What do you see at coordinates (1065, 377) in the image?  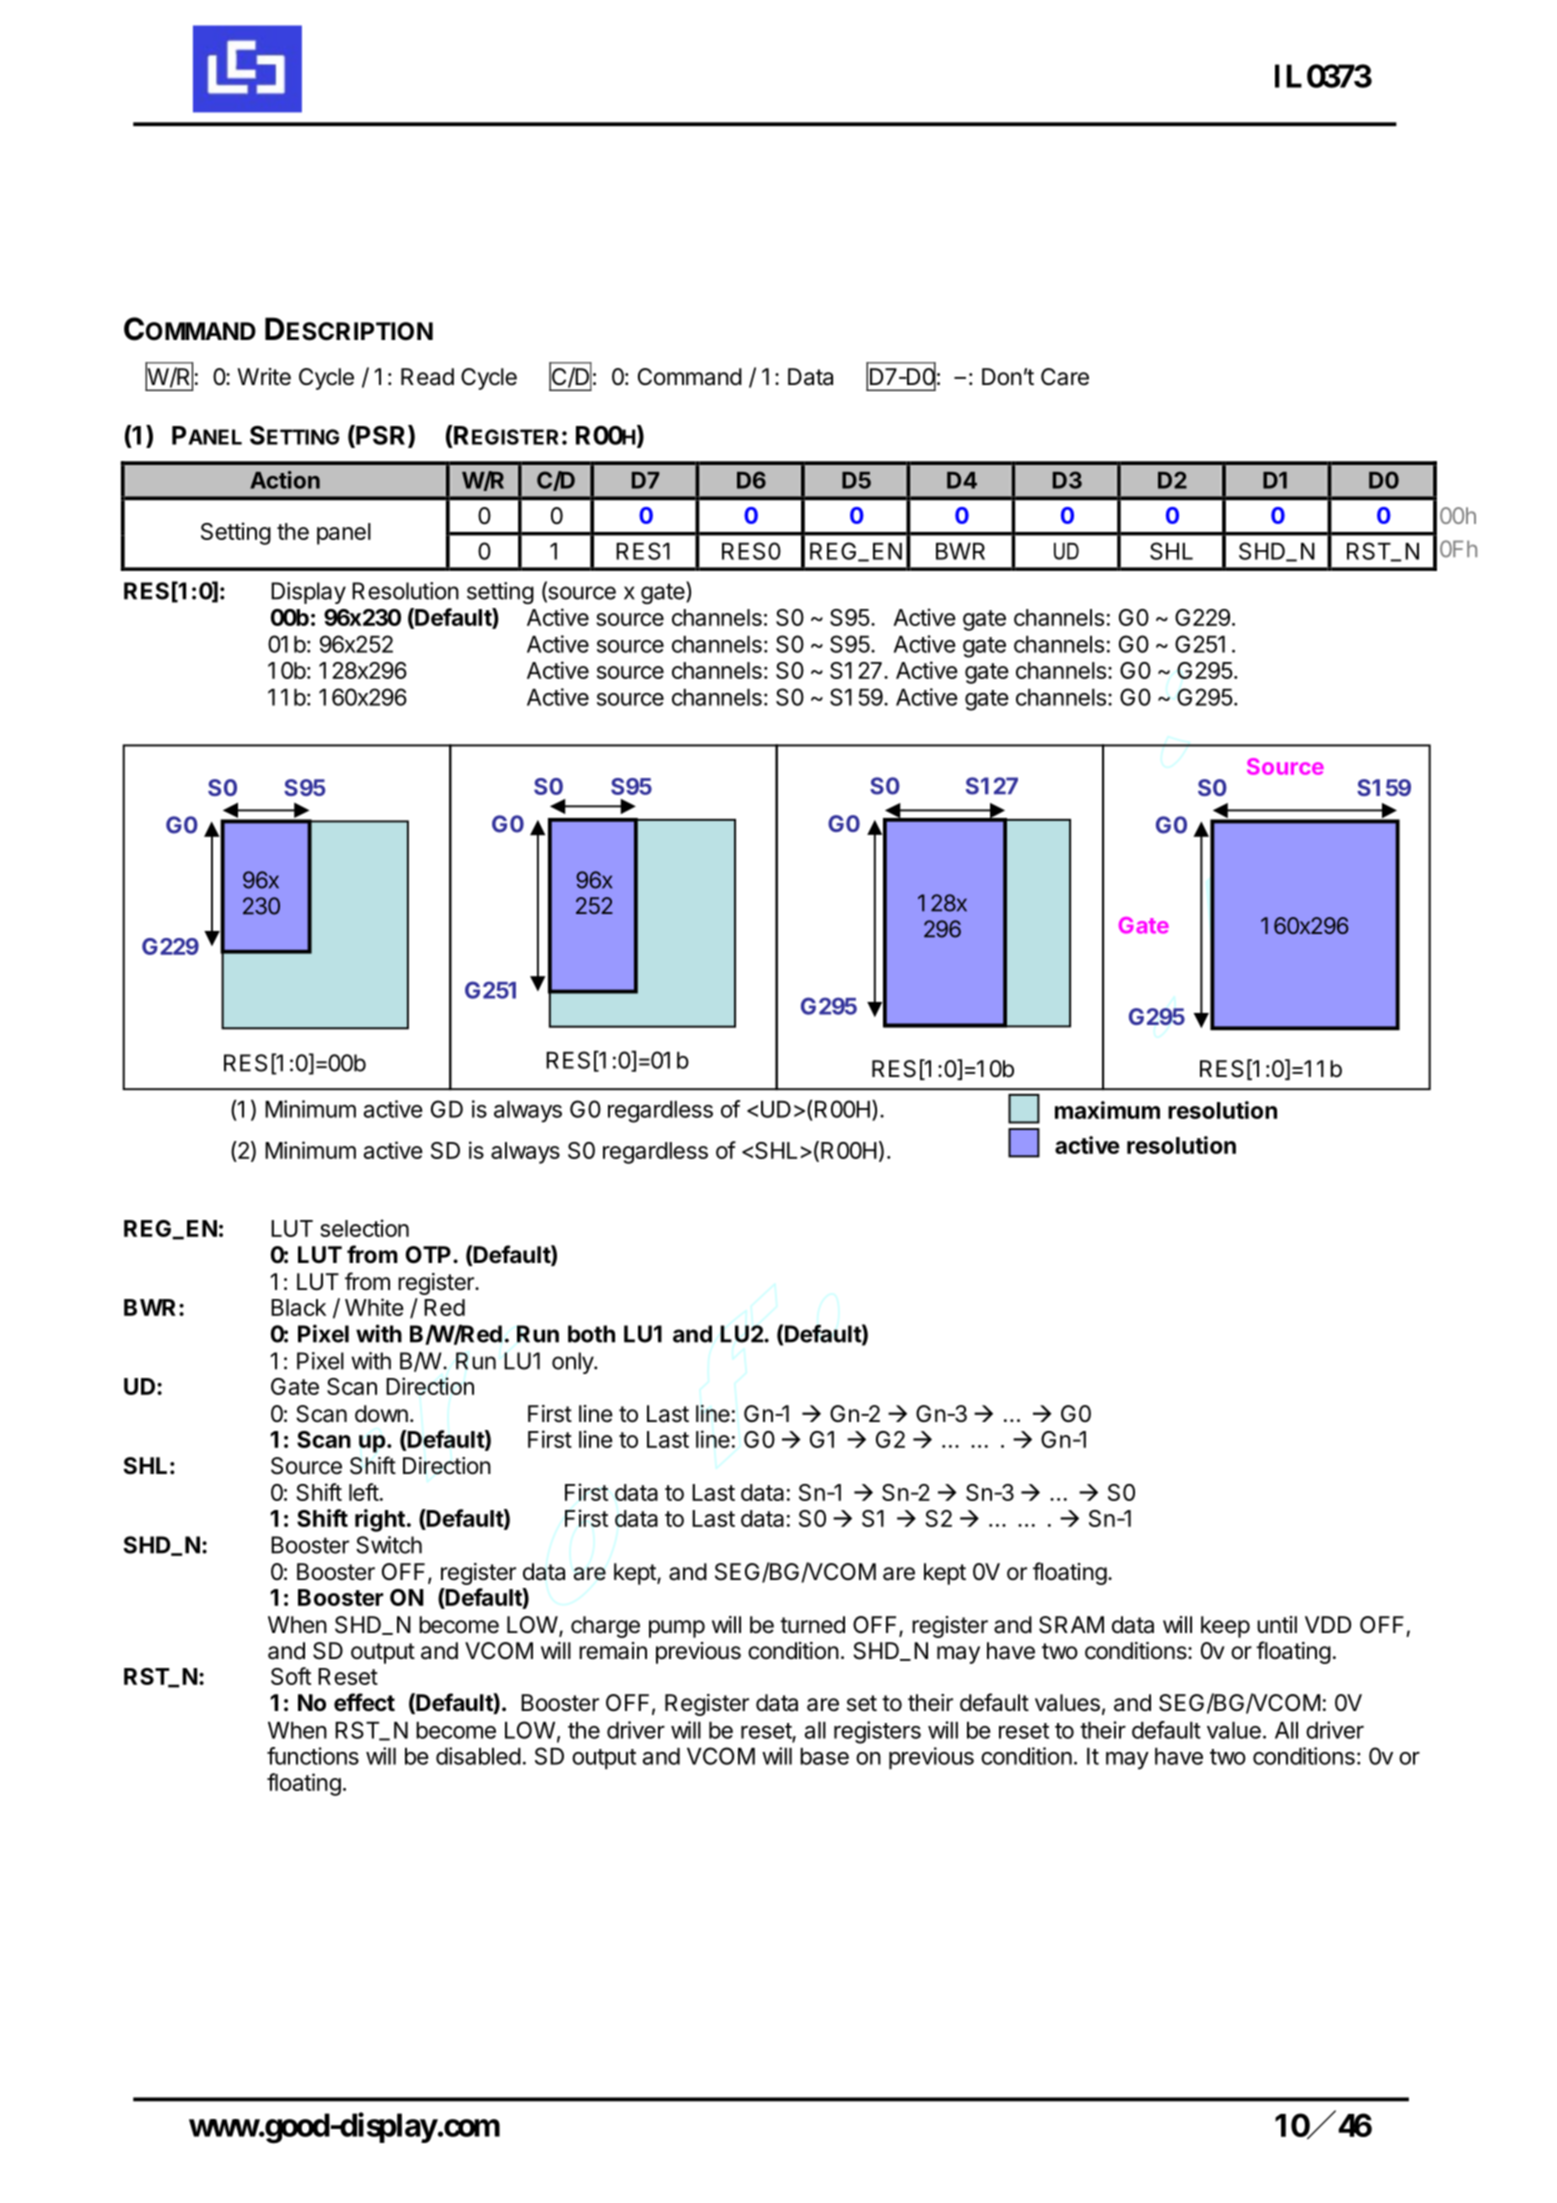 I see `Care` at bounding box center [1065, 377].
